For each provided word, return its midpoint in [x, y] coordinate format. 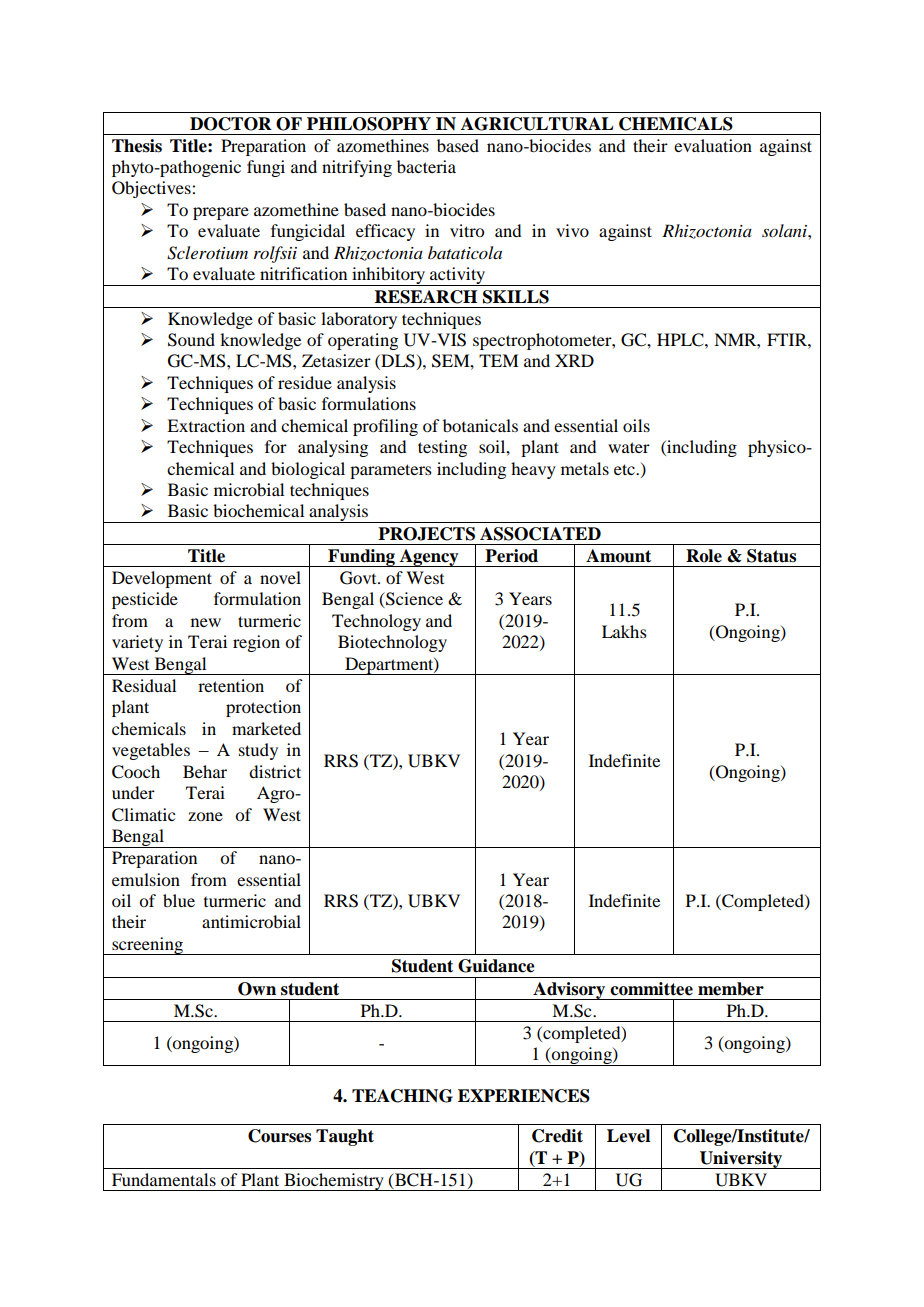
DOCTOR [231, 124]
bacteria [426, 166]
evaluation [713, 145]
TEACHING [402, 1096]
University [741, 1160]
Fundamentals [164, 1179]
